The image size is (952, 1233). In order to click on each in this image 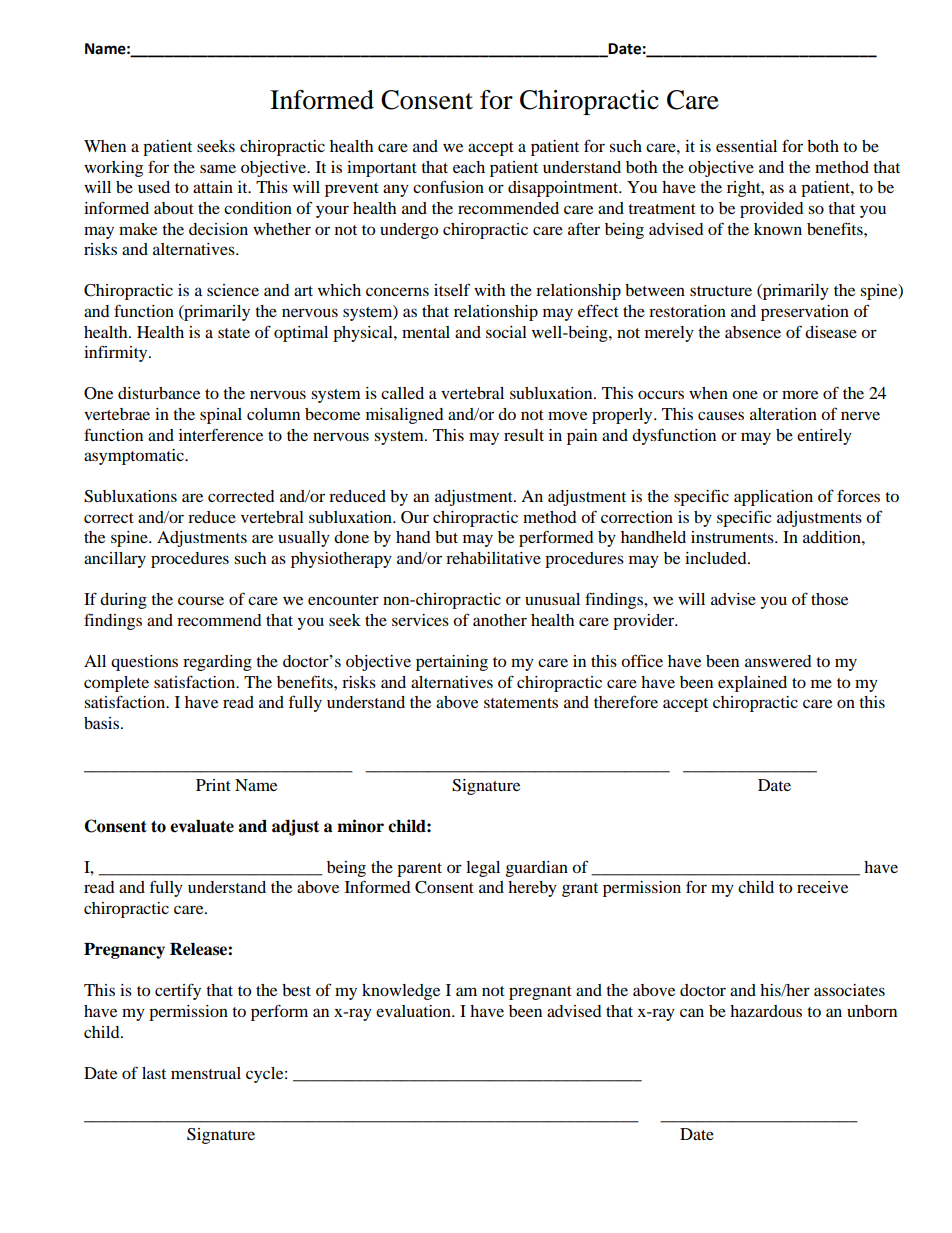, I will do `click(469, 167)`.
